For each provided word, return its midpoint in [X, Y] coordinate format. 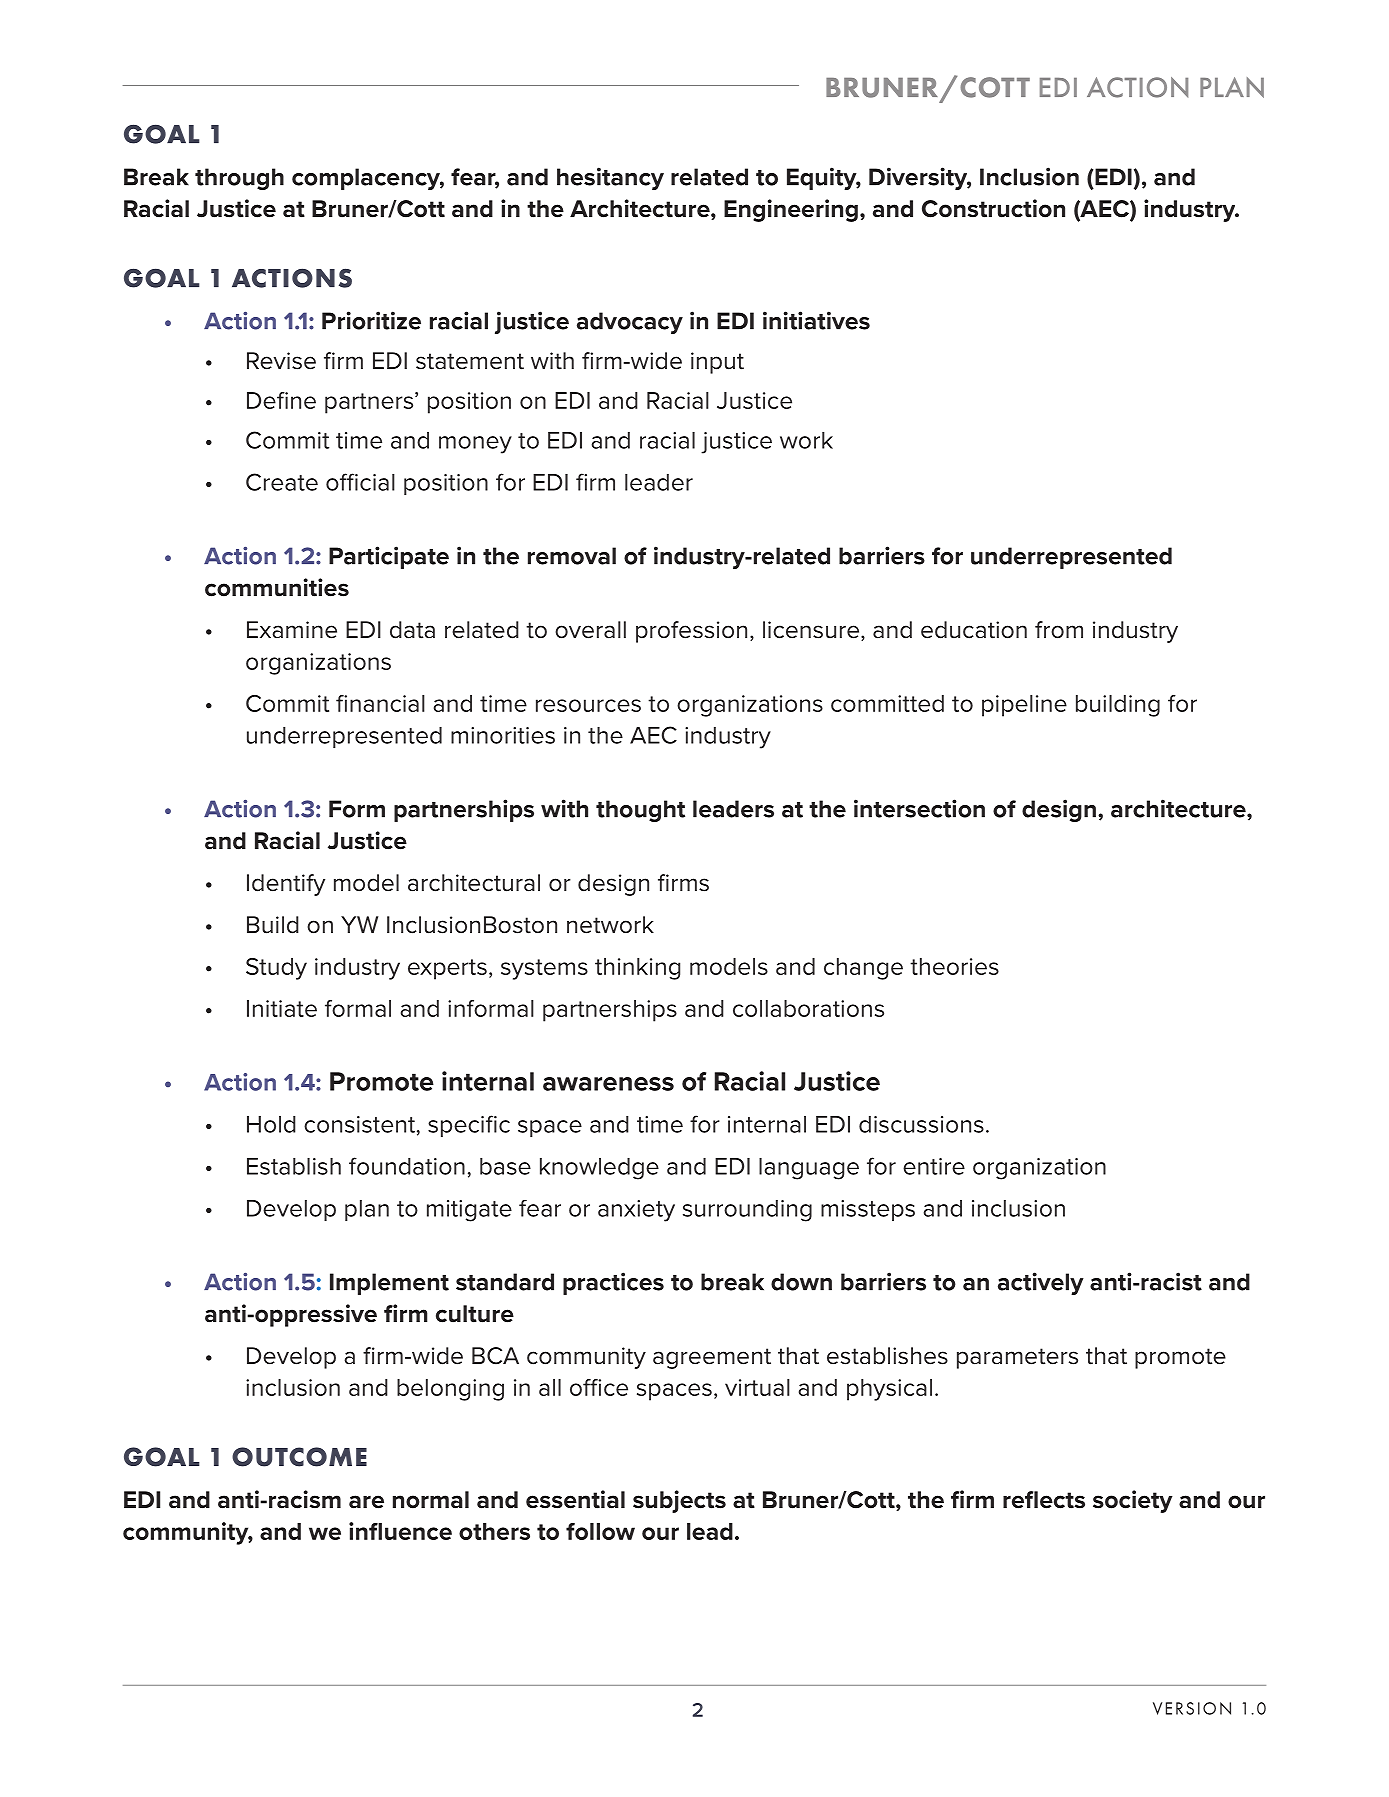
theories [954, 966]
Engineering [791, 210]
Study [276, 969]
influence [400, 1531]
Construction [993, 208]
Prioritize [371, 320]
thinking [637, 969]
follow [600, 1531]
